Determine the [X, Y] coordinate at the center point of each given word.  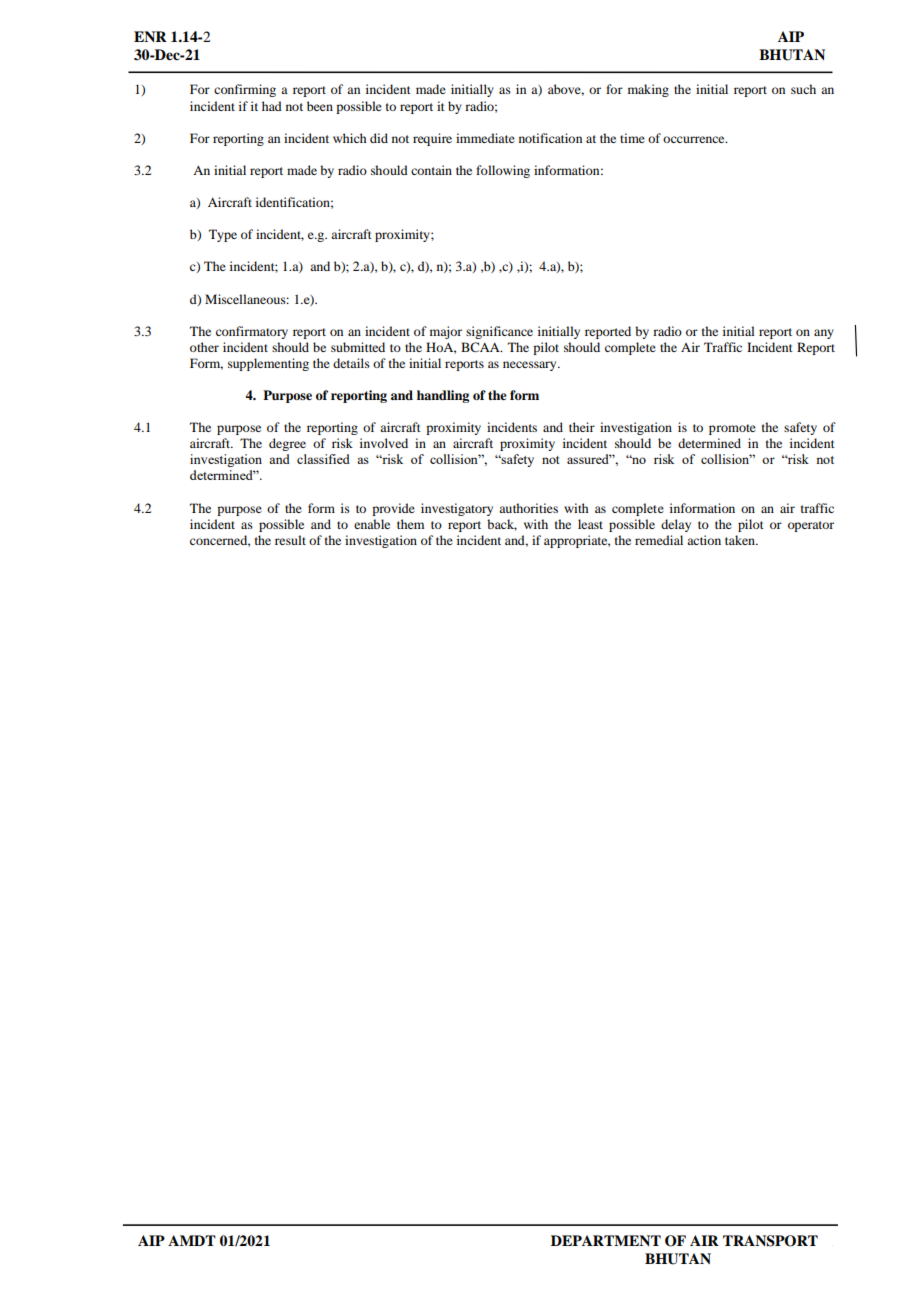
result [290, 540]
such [803, 89]
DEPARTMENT [606, 1240]
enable [372, 524]
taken [741, 540]
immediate [485, 138]
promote [732, 429]
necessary [531, 366]
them [410, 524]
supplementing [268, 364]
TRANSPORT [770, 1241]
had [272, 106]
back [502, 525]
